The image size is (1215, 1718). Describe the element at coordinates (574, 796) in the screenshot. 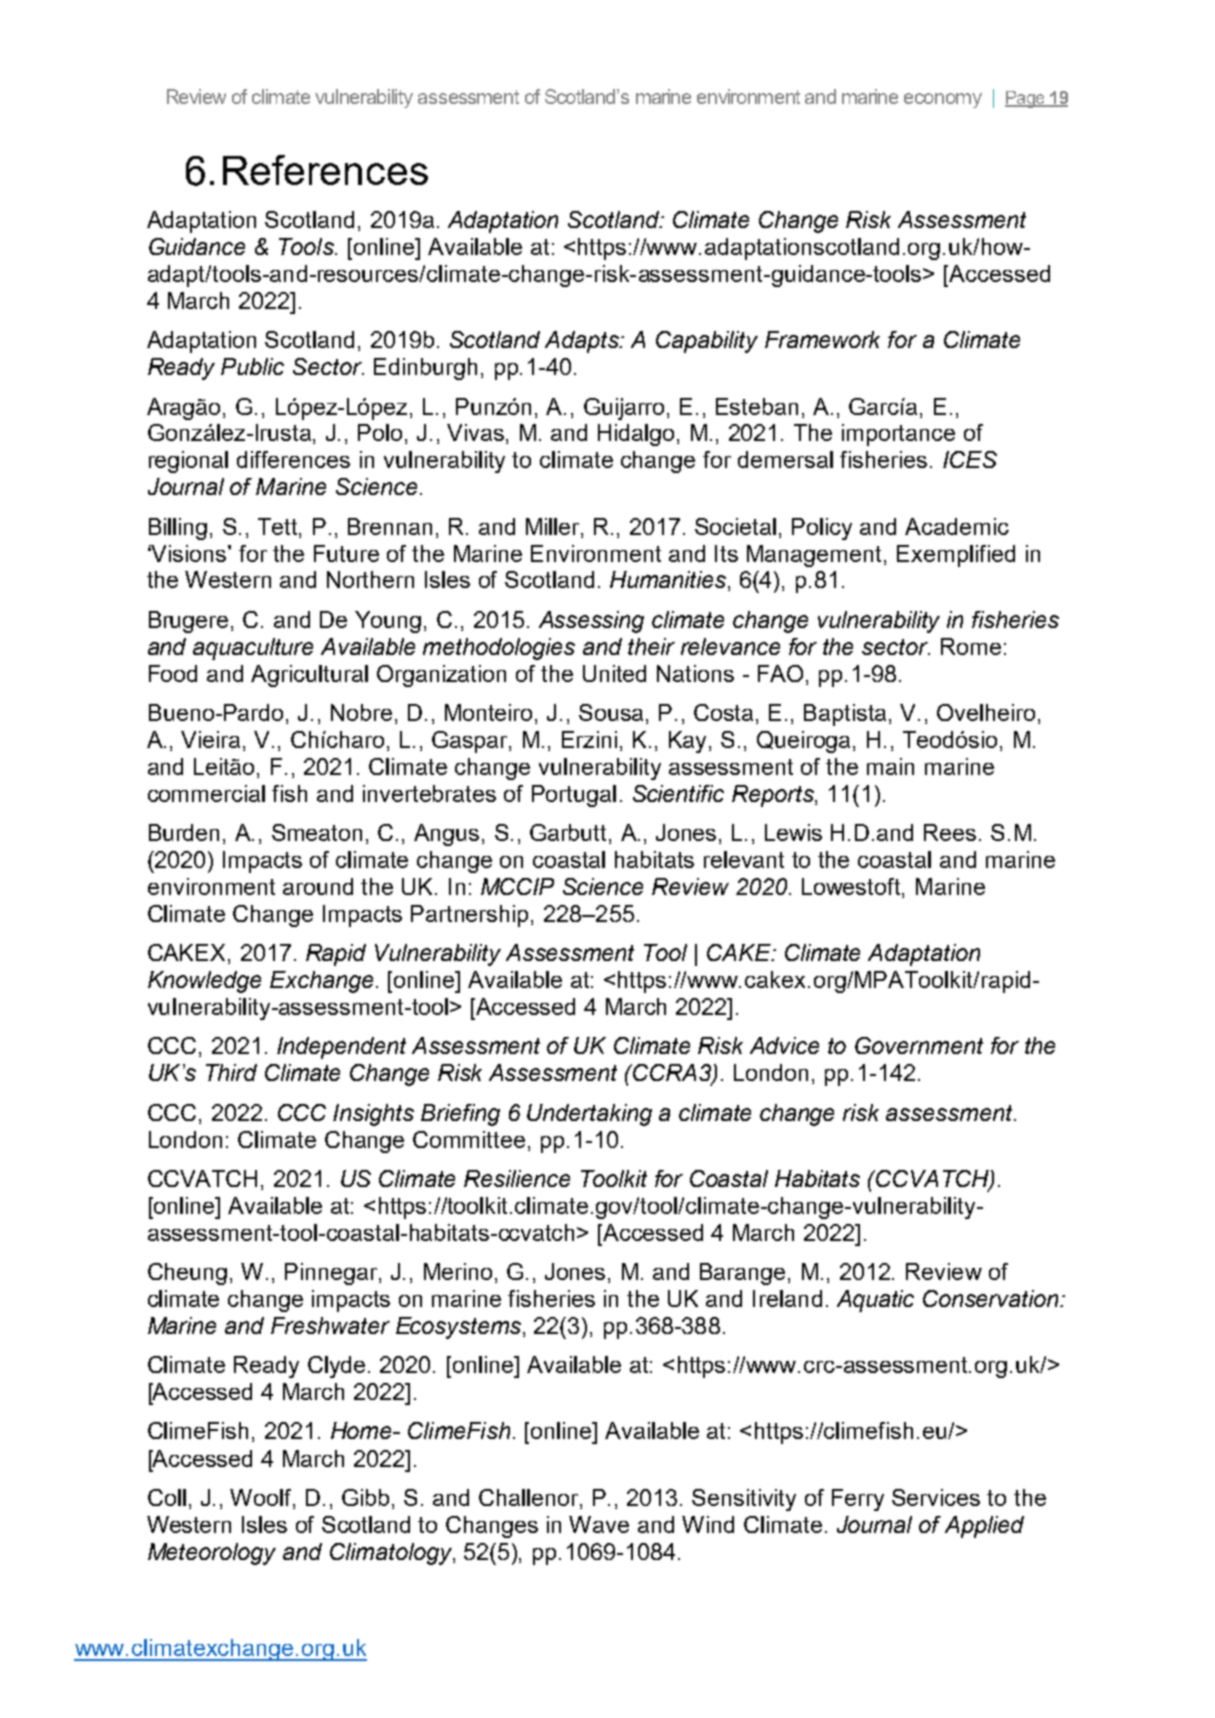

I see `Portugal` at that location.
